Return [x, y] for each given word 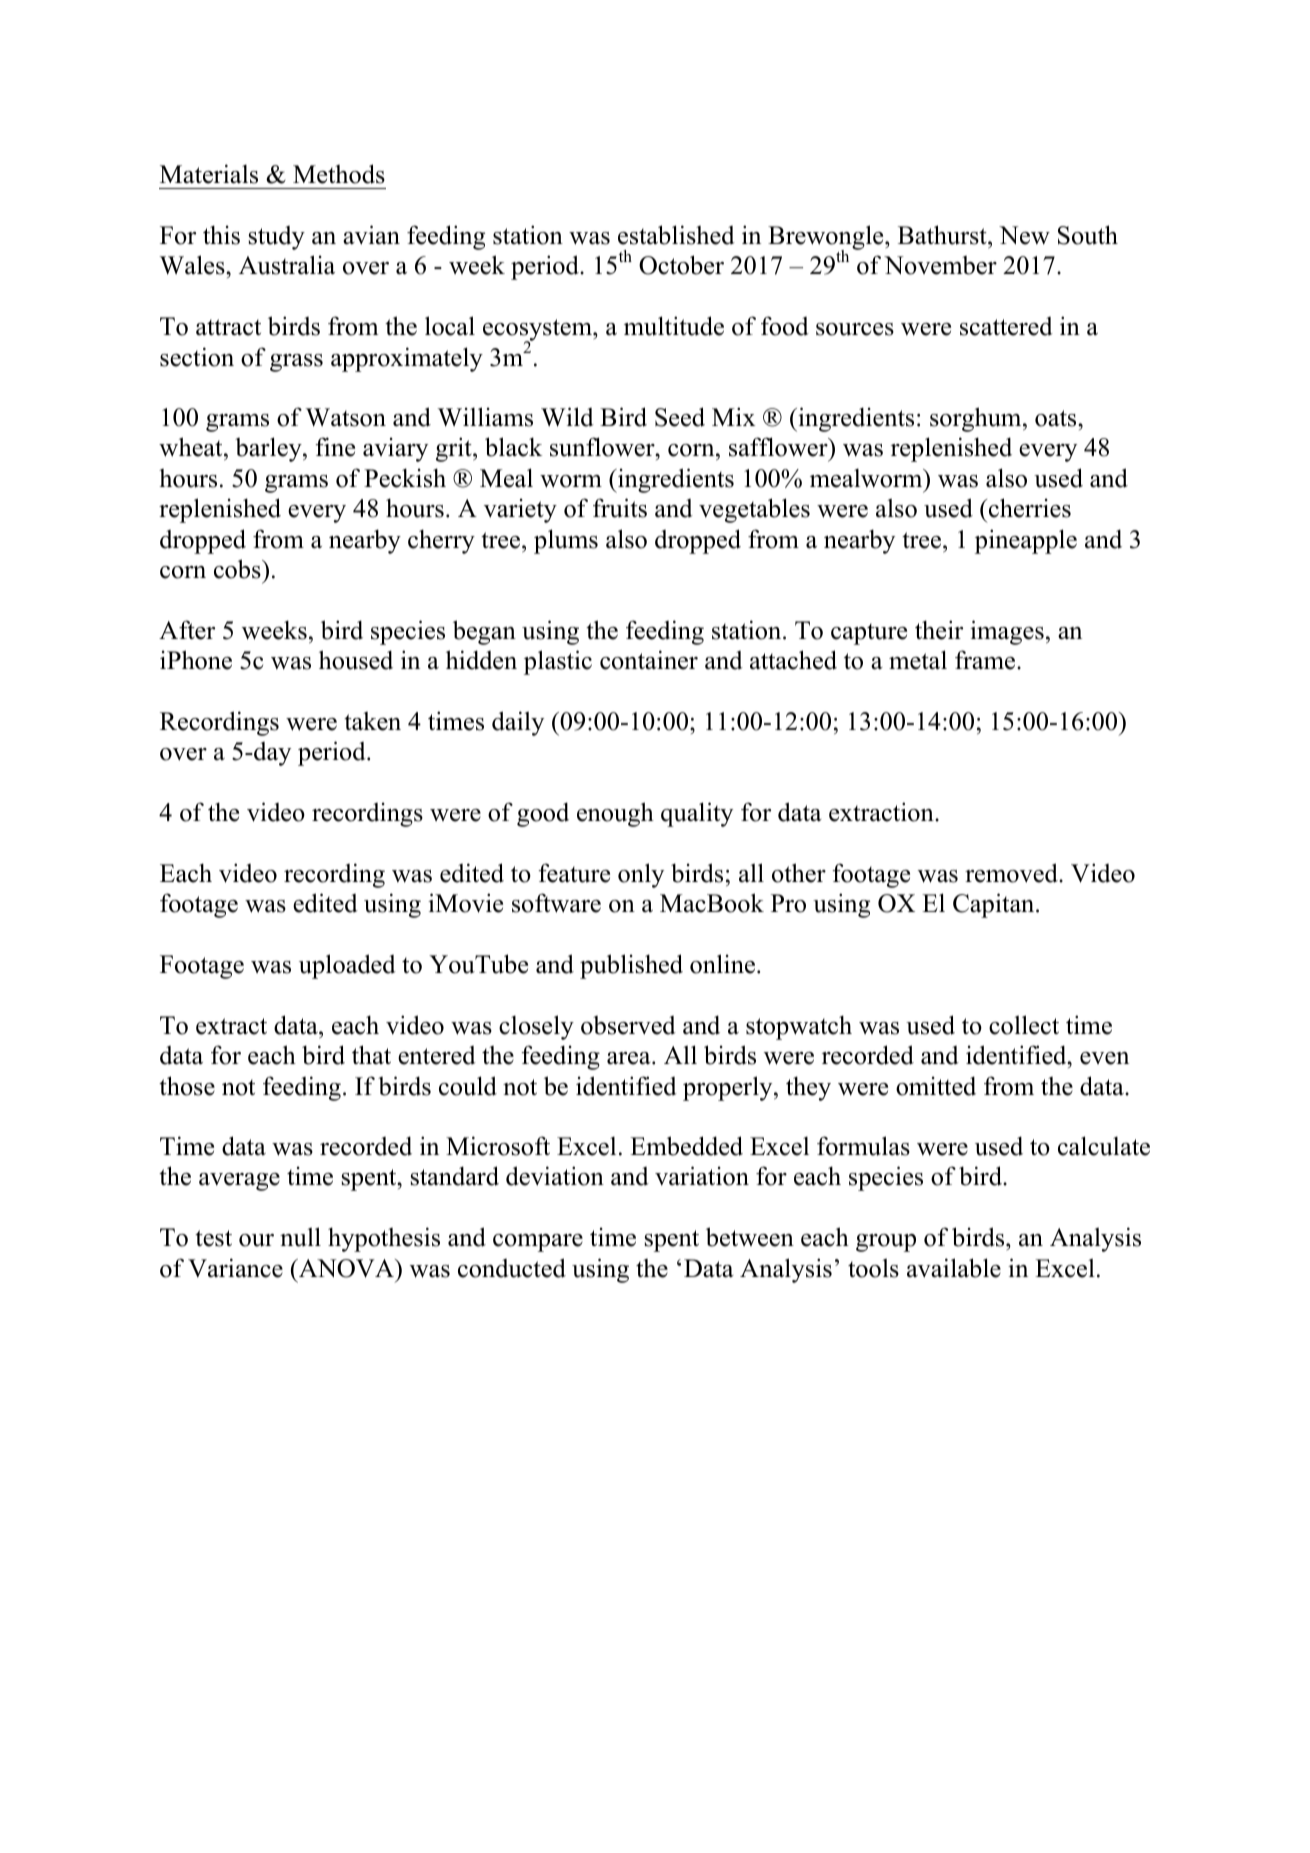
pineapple [1026, 541]
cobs [238, 569]
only [641, 875]
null [300, 1237]
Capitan [995, 905]
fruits [620, 508]
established [676, 235]
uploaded [347, 966]
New [1024, 235]
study [277, 238]
